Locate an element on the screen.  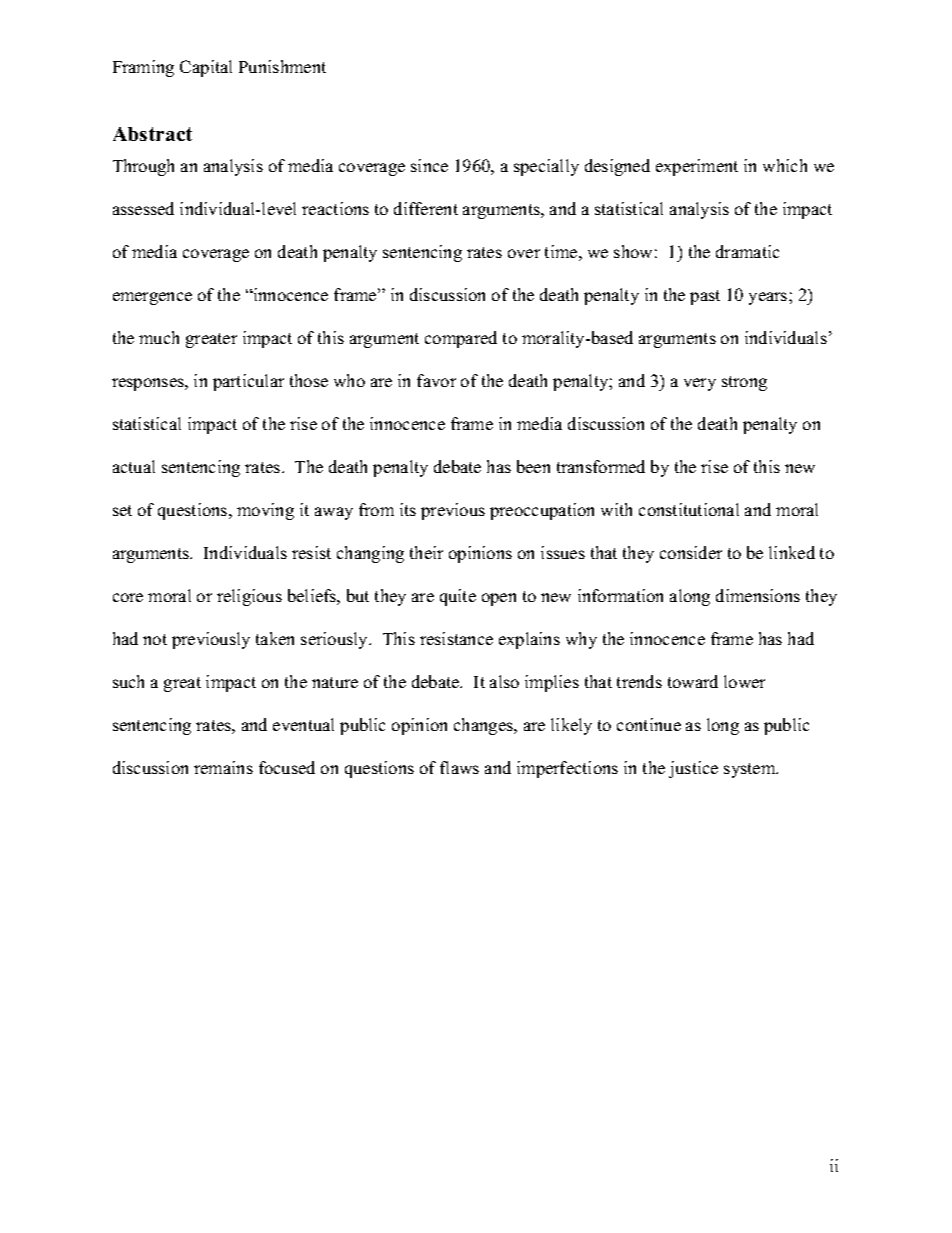
experiment is located at coordinates (697, 167).
